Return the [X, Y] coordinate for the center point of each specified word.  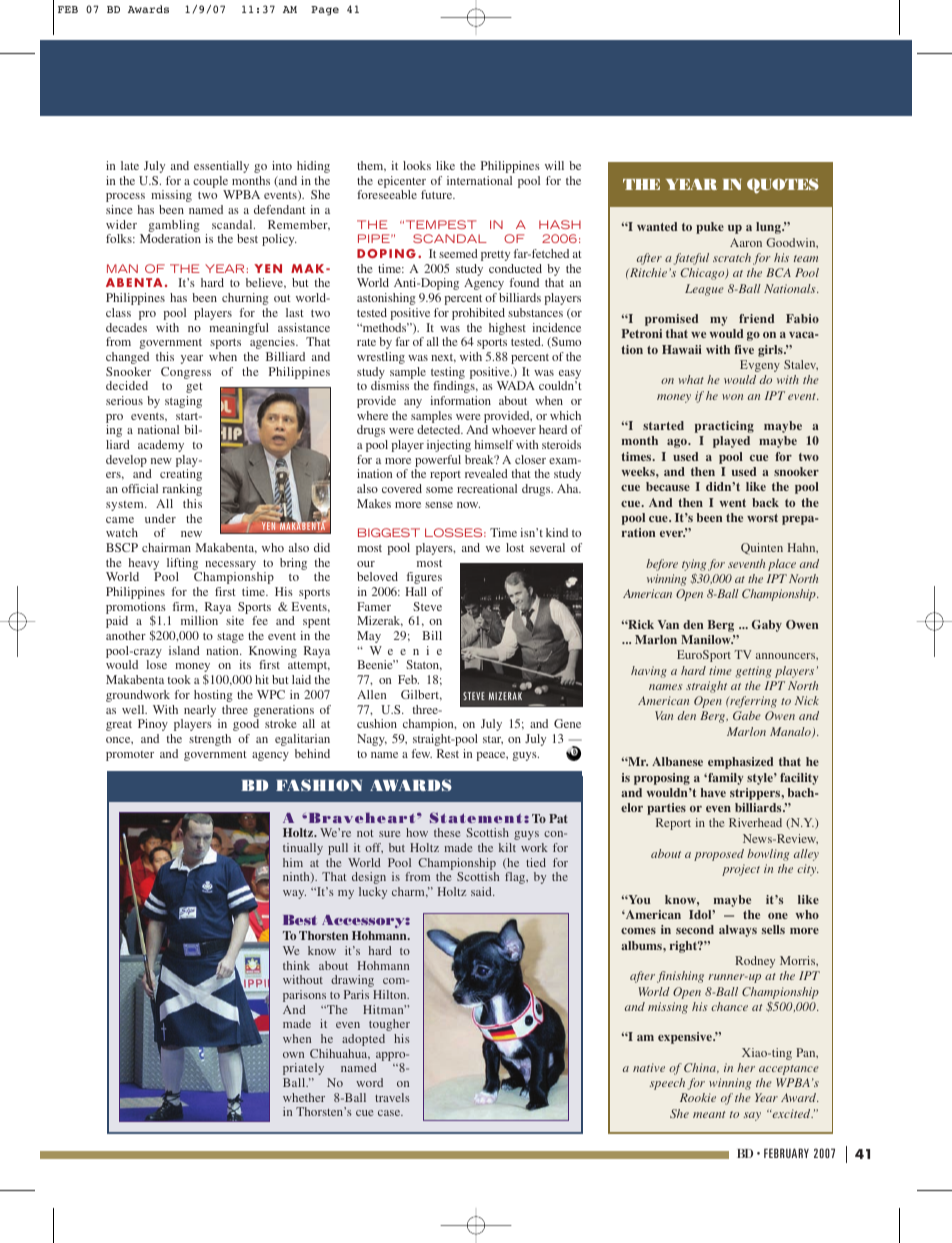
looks [417, 165]
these [447, 832]
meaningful [239, 329]
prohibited [478, 314]
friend [757, 318]
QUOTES [783, 186]
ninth [297, 877]
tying [694, 565]
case [390, 1113]
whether [304, 1097]
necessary [230, 565]
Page [325, 11]
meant [709, 1114]
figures [424, 578]
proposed [719, 855]
